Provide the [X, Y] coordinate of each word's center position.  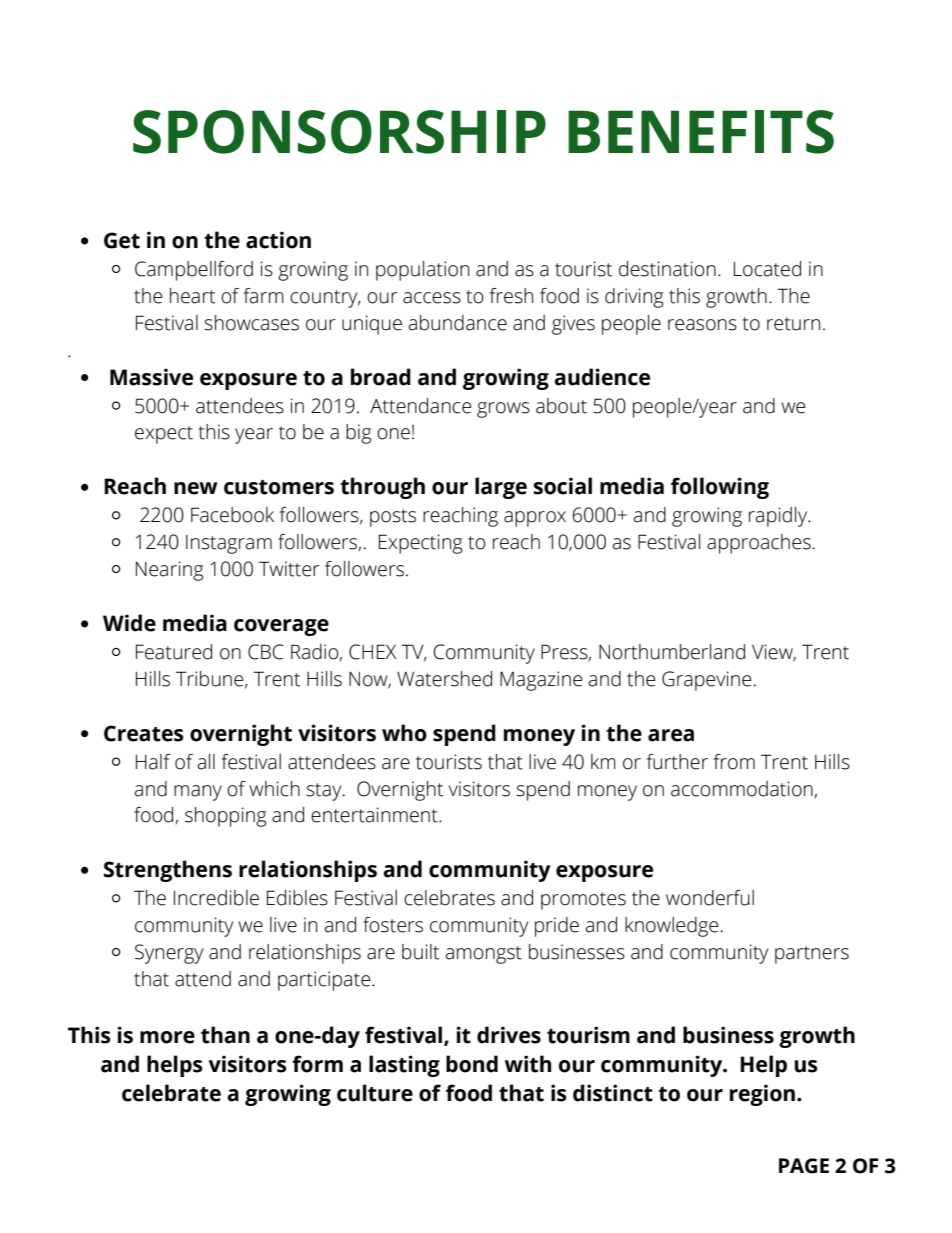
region [762, 1095]
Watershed [444, 679]
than [225, 1035]
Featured [174, 652]
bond [472, 1064]
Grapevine [706, 681]
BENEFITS [701, 132]
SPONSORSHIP [339, 132]
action [278, 240]
